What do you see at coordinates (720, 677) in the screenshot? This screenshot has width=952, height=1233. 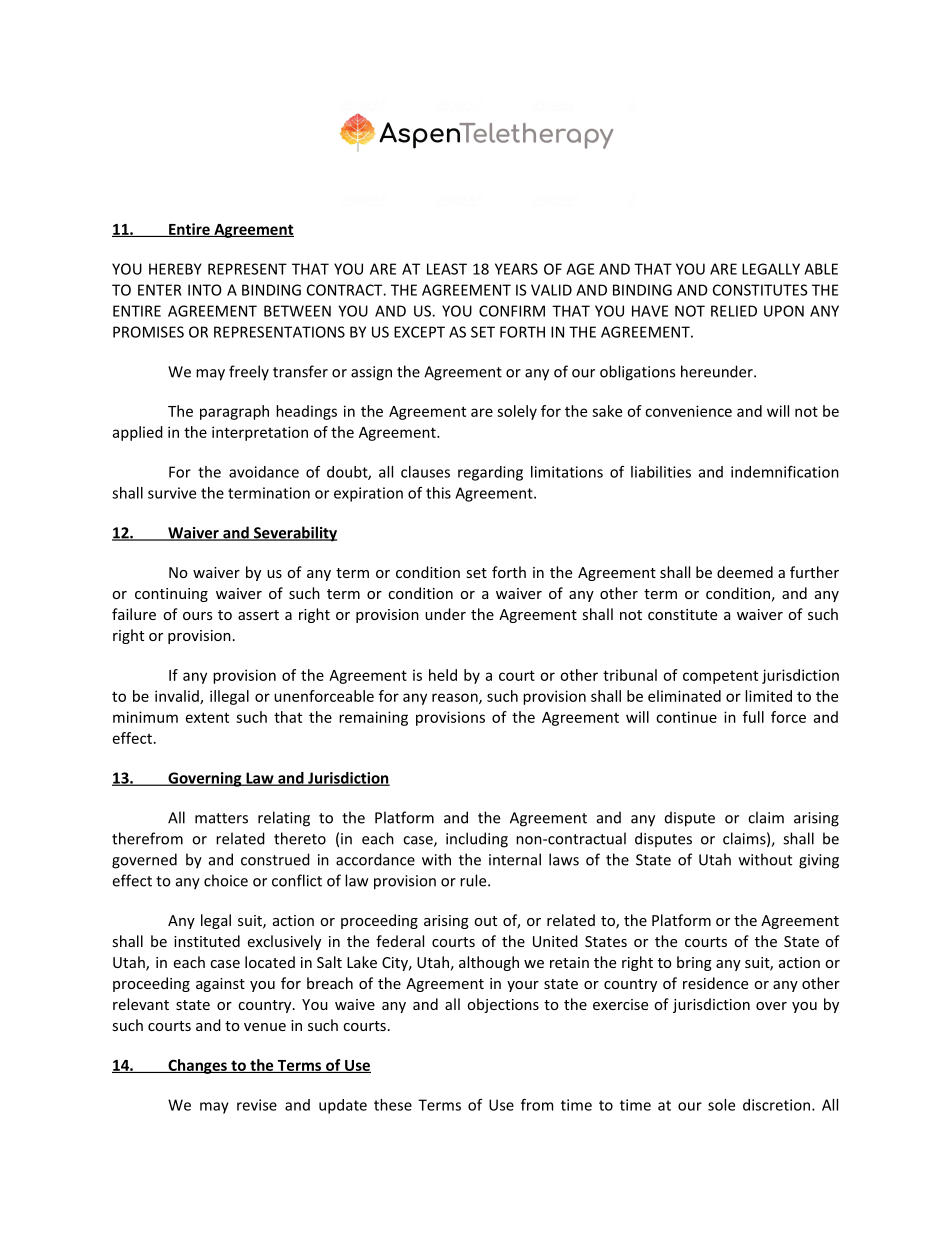 I see `competent` at bounding box center [720, 677].
